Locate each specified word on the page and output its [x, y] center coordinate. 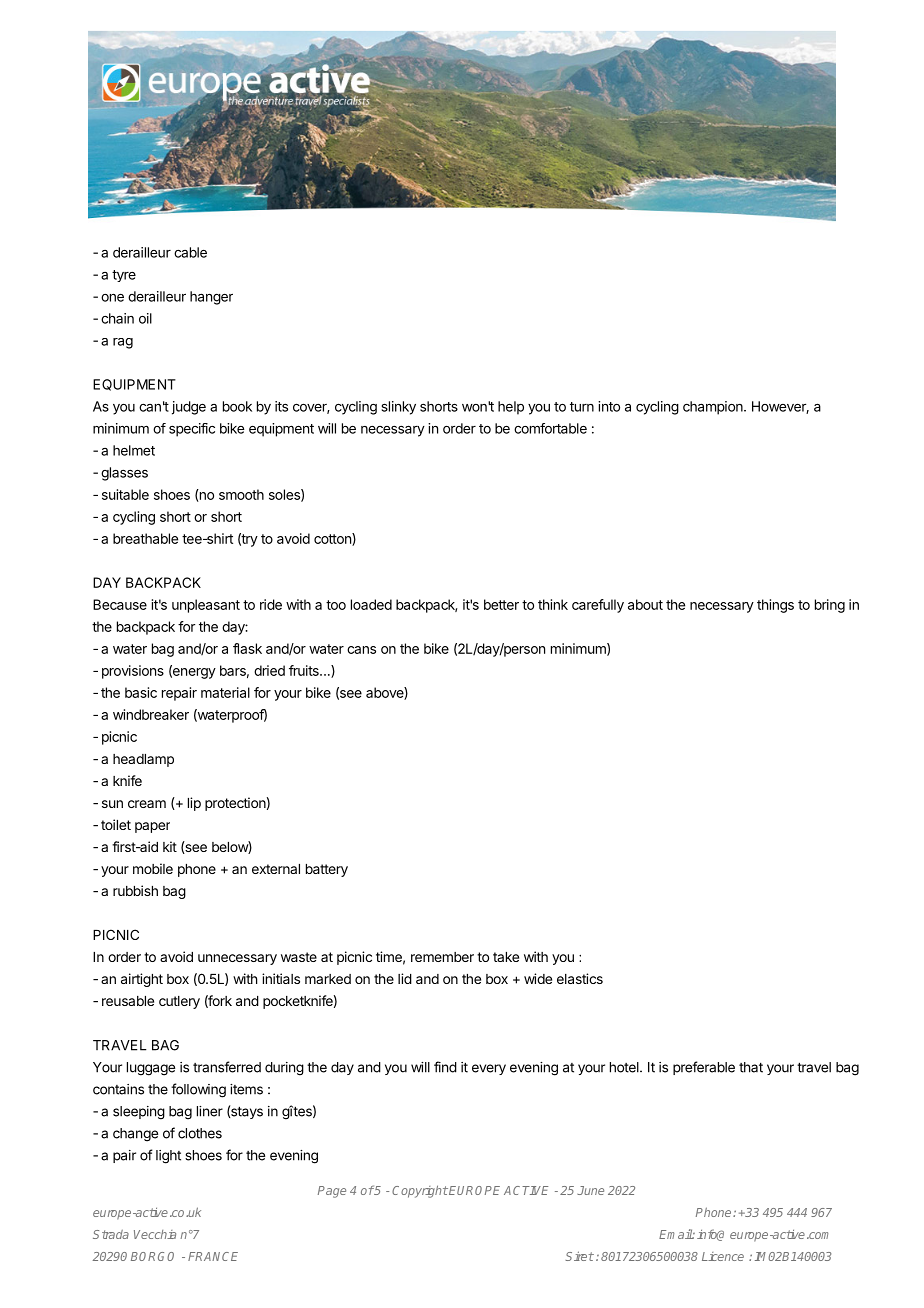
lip [194, 804]
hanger [211, 298]
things [775, 606]
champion [714, 408]
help [511, 408]
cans [361, 650]
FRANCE [213, 1256]
